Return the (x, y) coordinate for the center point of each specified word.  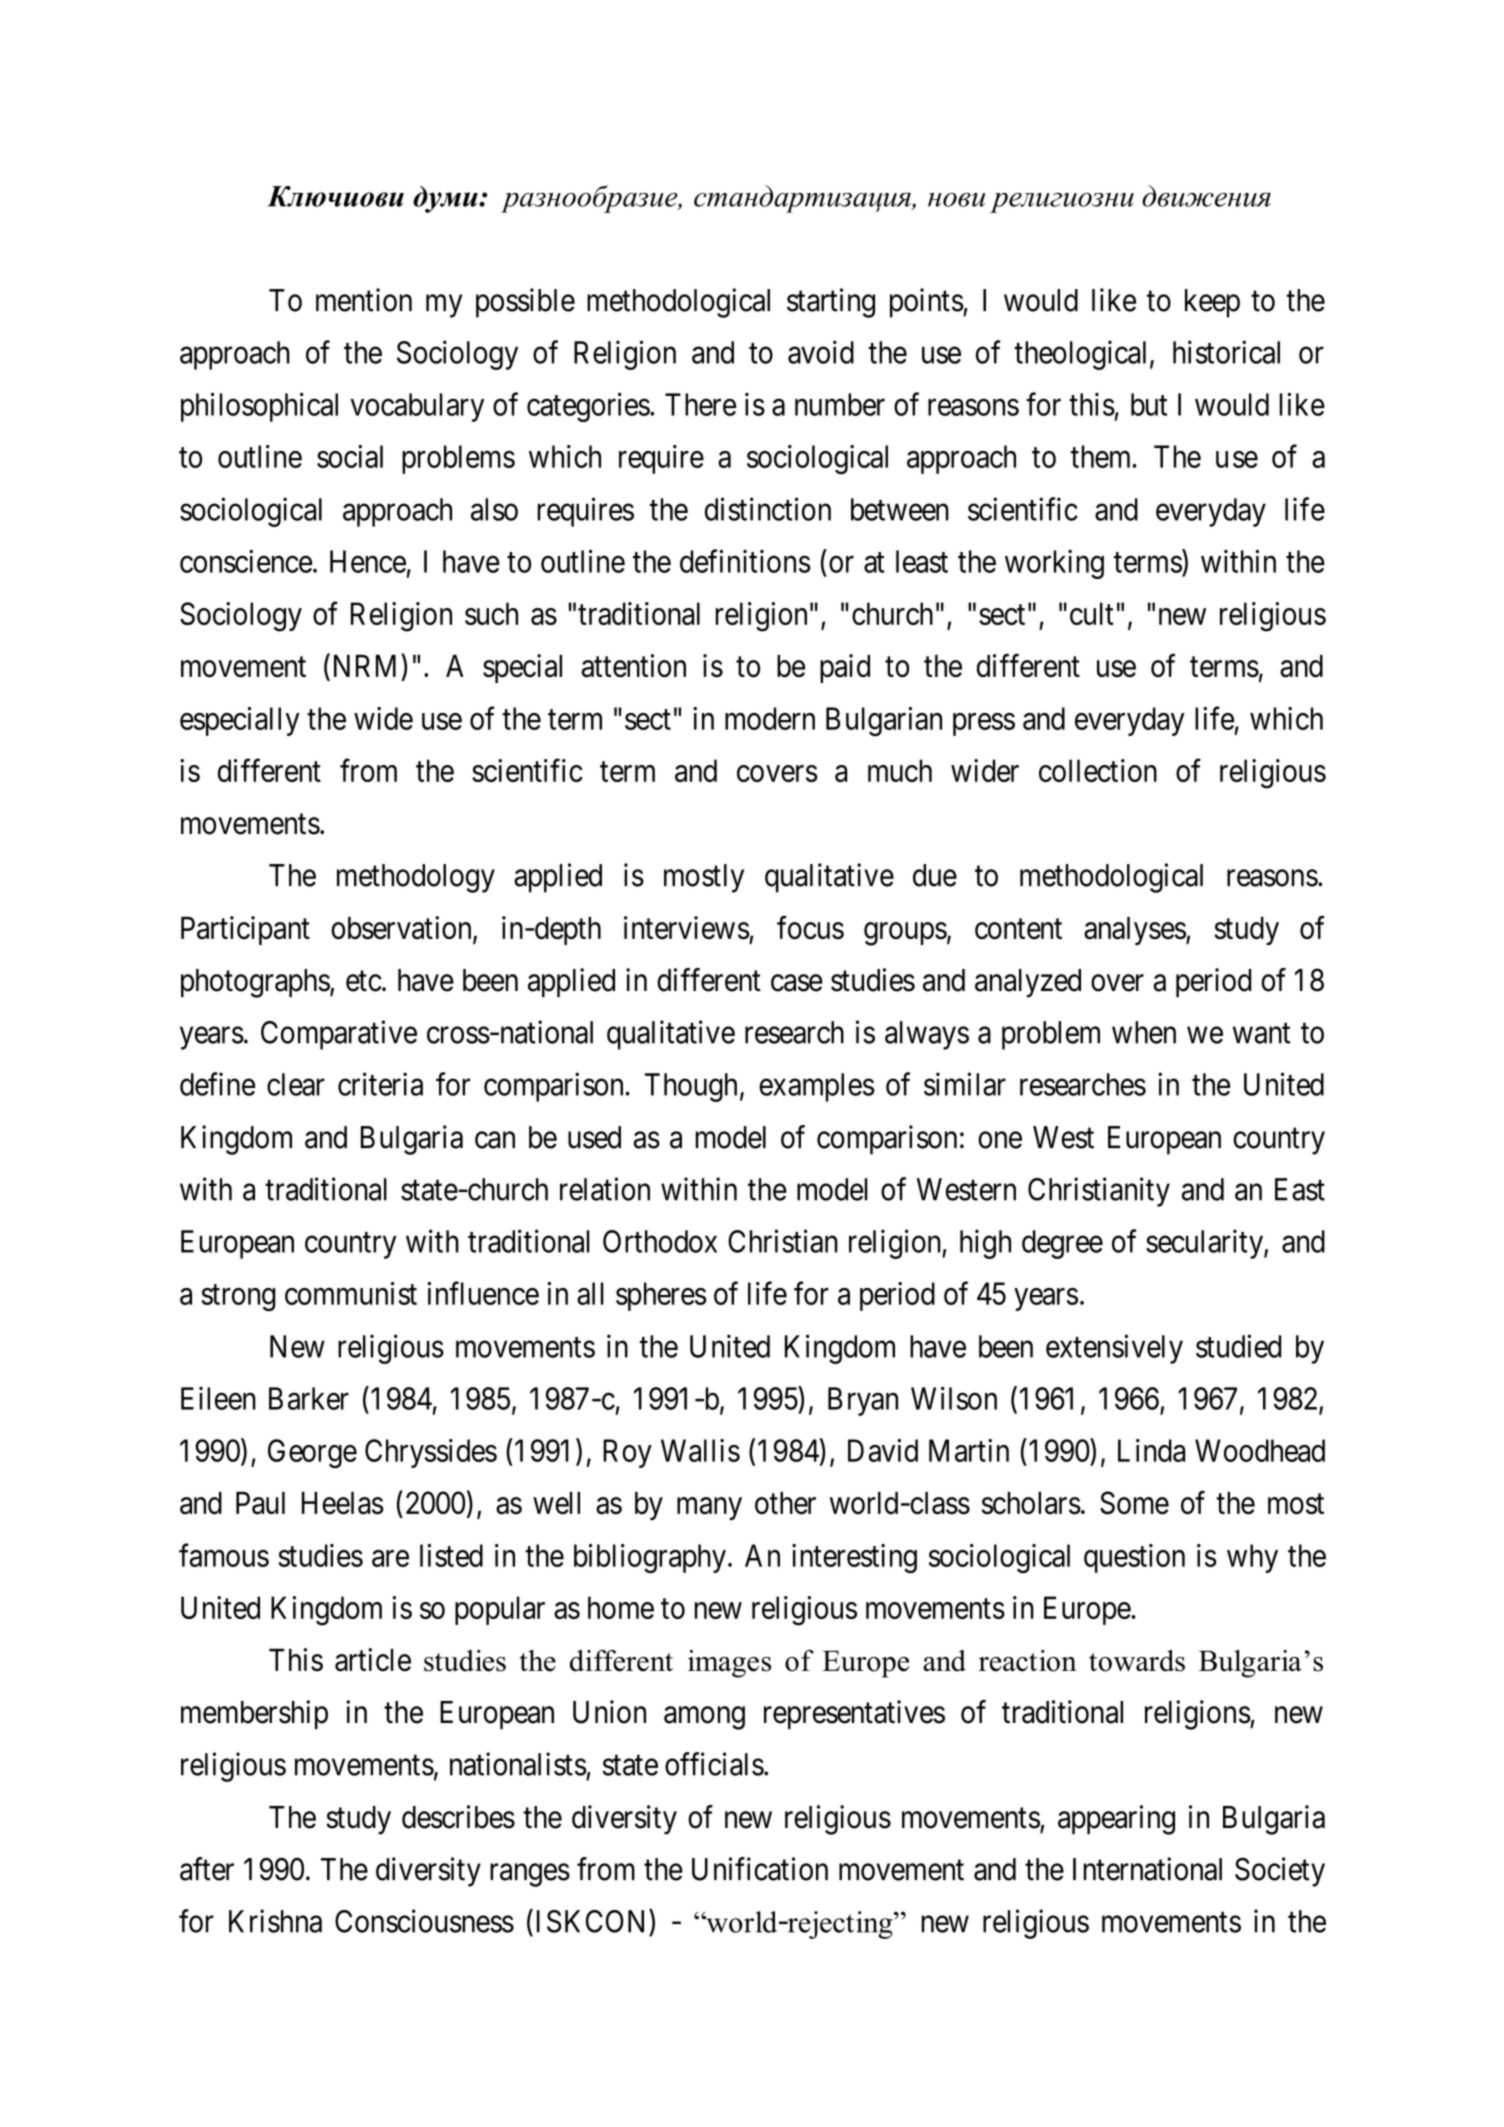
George (312, 1453)
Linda (1151, 1450)
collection (1098, 770)
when (1144, 1032)
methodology (416, 878)
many (709, 1508)
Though (691, 1087)
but (1149, 404)
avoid (821, 352)
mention (364, 300)
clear (296, 1084)
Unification (760, 1869)
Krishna (275, 1921)
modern (770, 718)
